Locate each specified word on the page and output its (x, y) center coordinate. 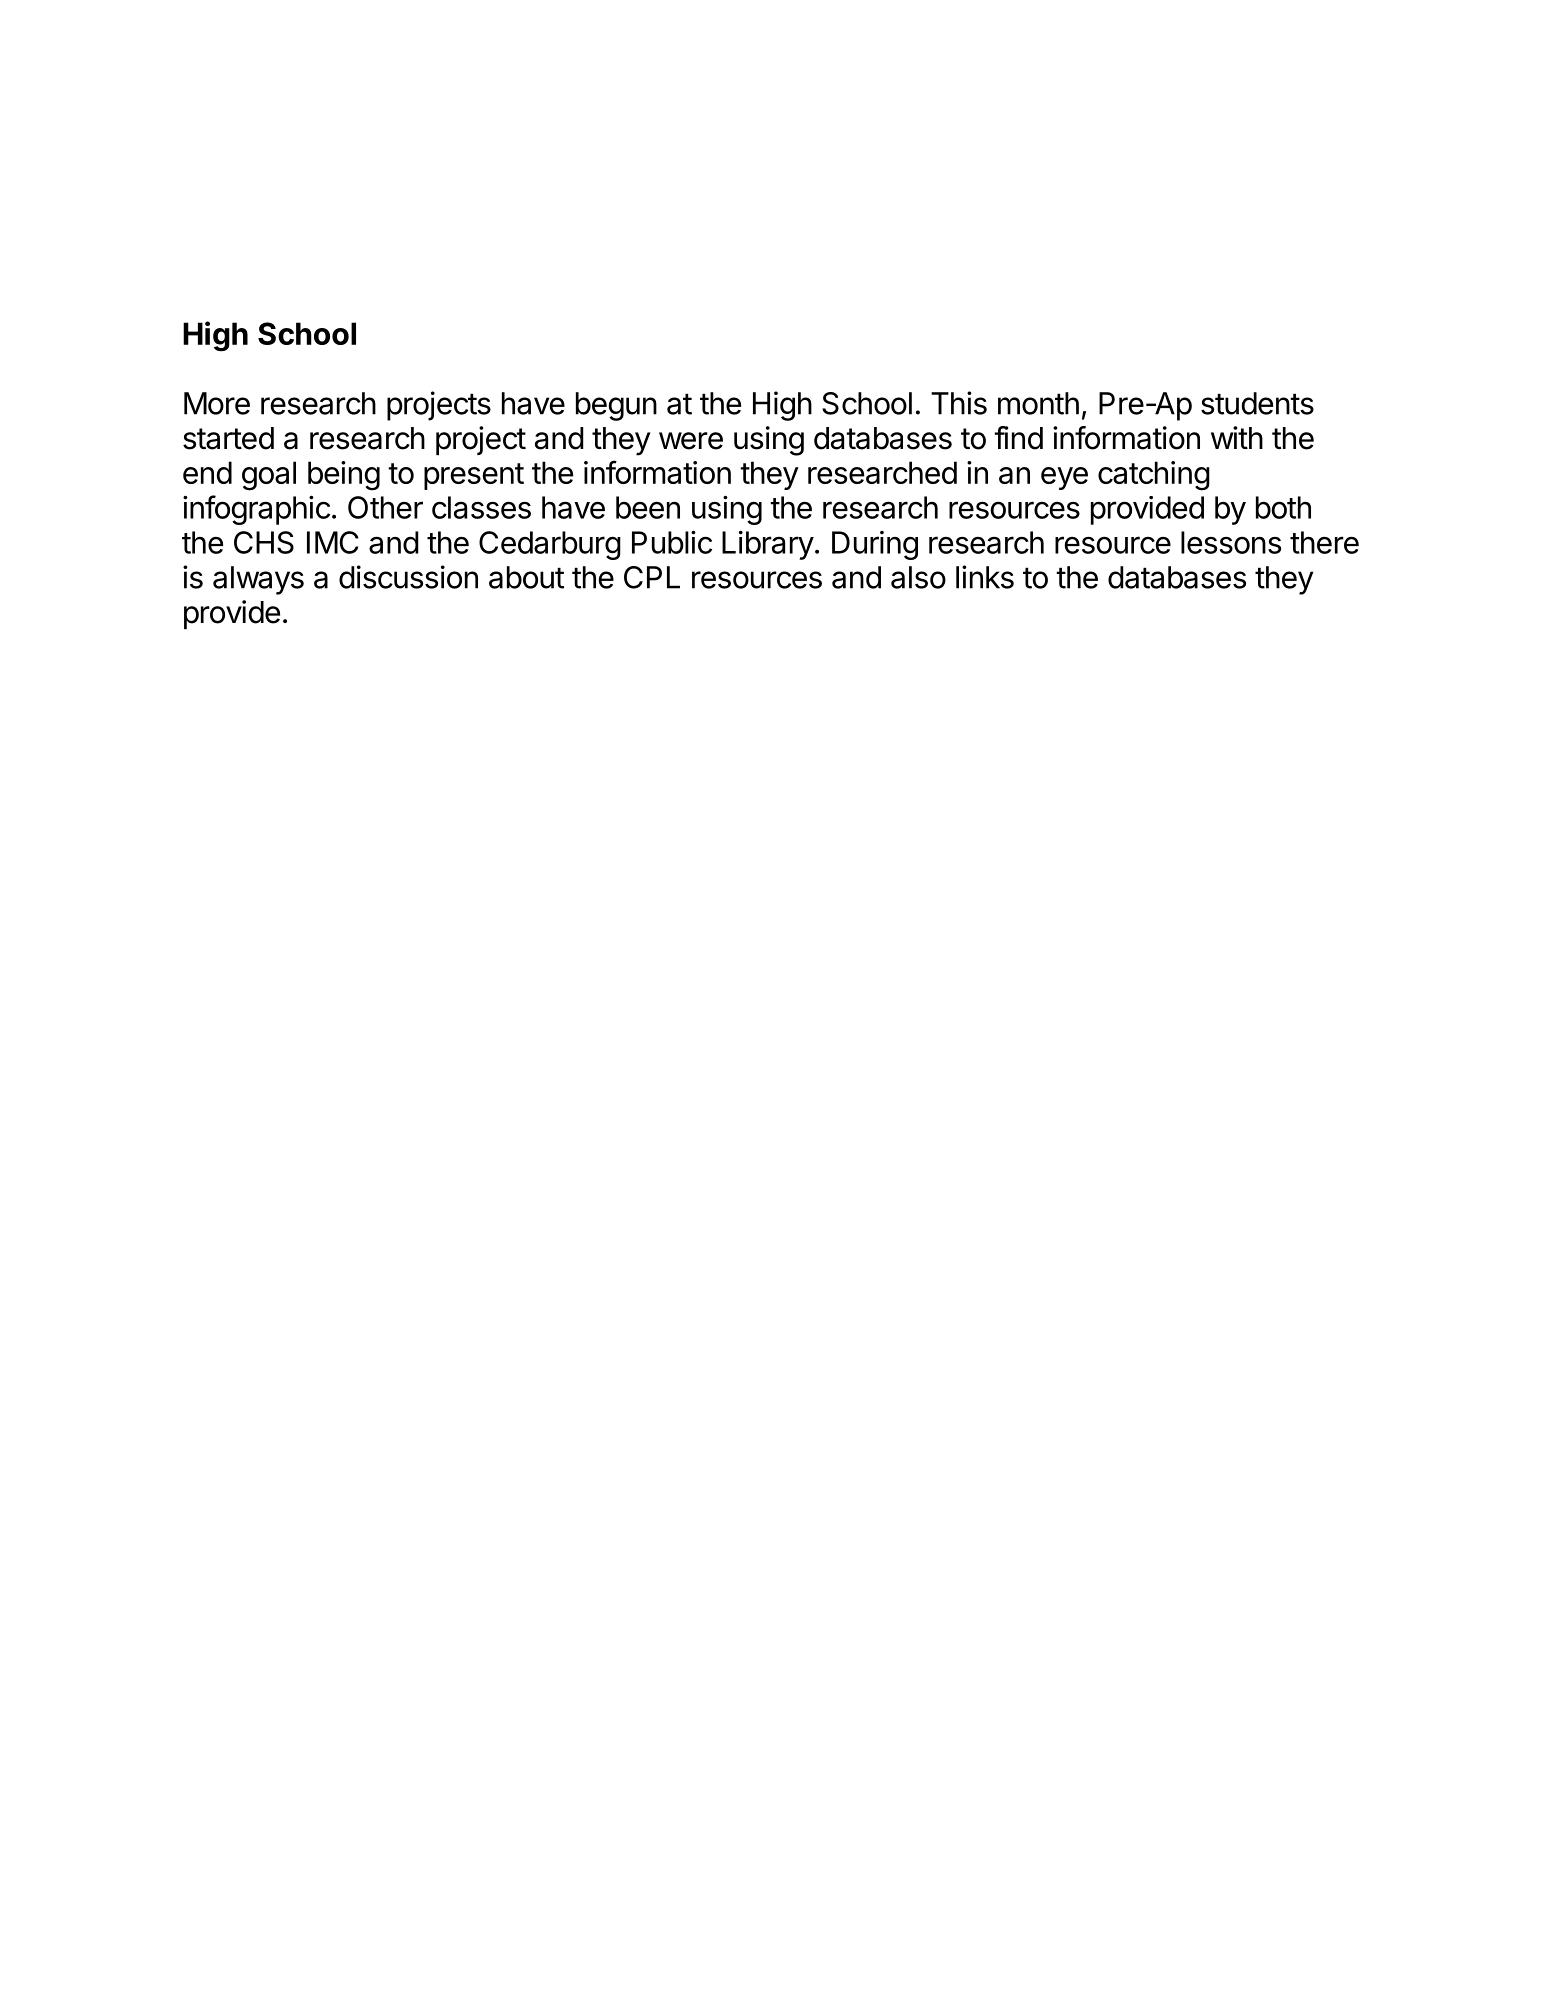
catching (1154, 476)
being (344, 476)
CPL (652, 577)
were (691, 441)
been (648, 507)
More (217, 403)
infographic (256, 510)
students (1257, 403)
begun (616, 406)
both (1283, 507)
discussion (408, 577)
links (985, 577)
